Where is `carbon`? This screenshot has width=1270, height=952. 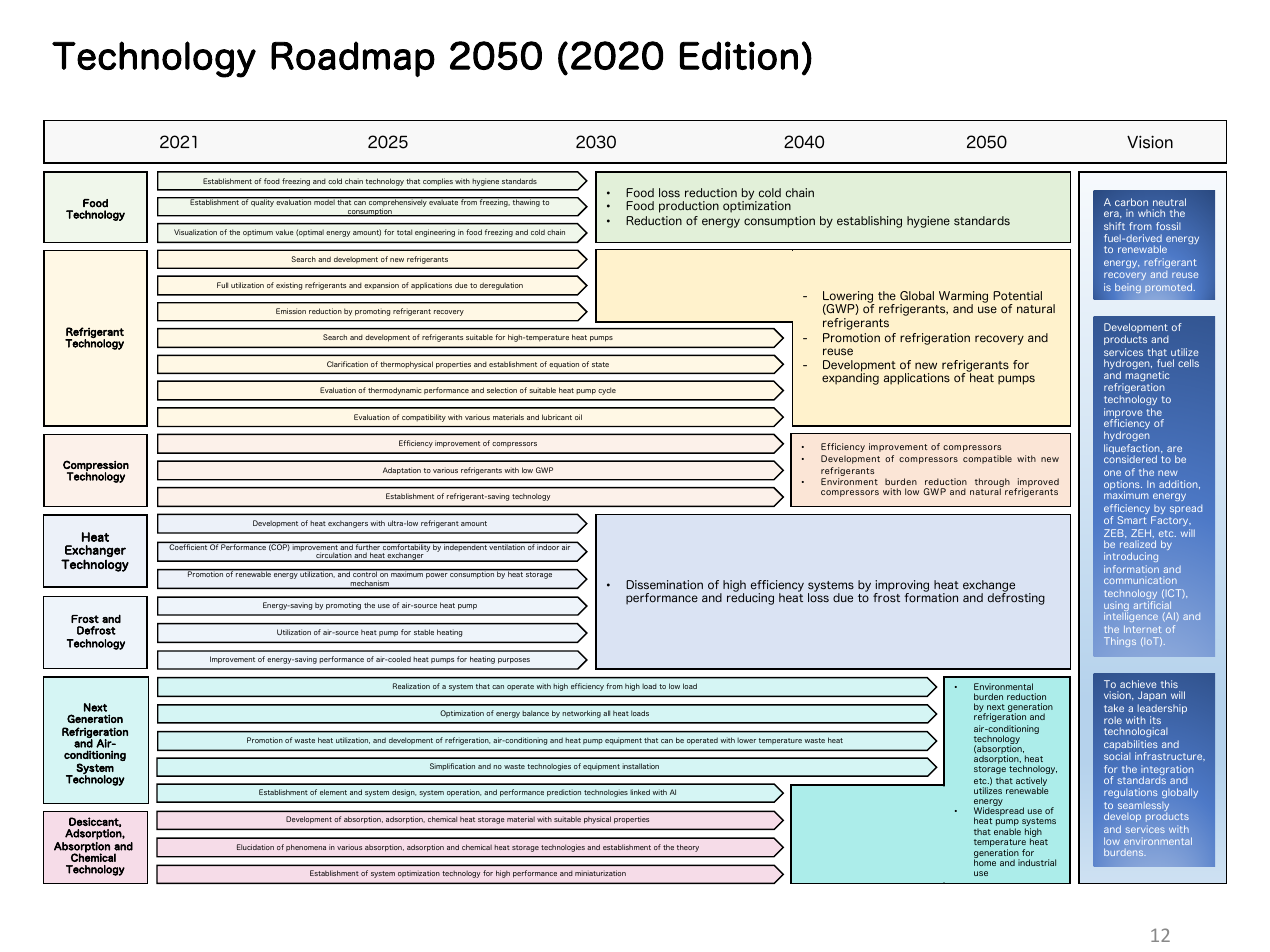 carbon is located at coordinates (1131, 202).
